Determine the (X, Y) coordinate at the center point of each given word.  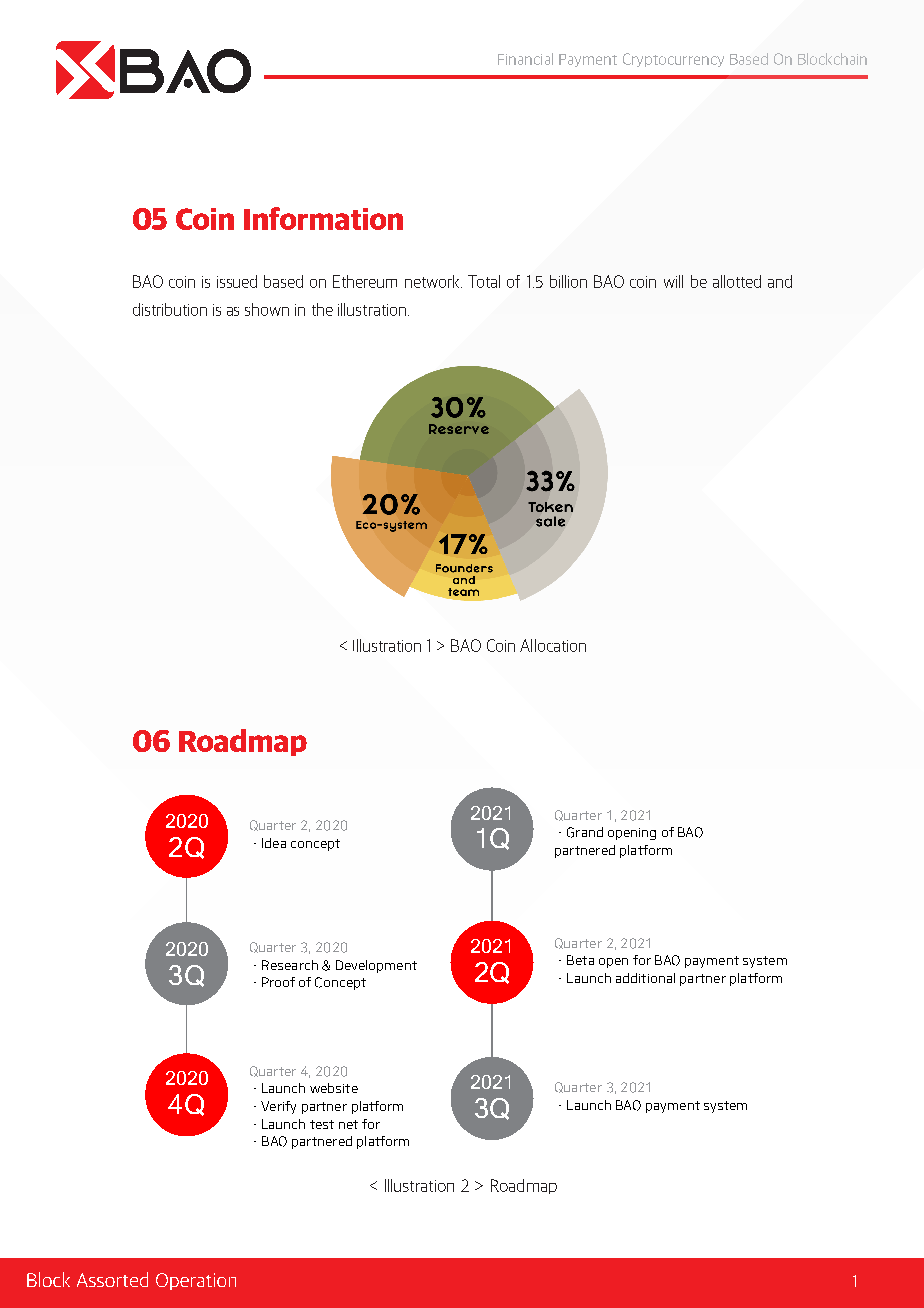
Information (323, 218)
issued (237, 281)
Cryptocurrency (673, 60)
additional (645, 978)
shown (267, 309)
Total (484, 281)
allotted (737, 281)
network (433, 281)
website (334, 1088)
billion (568, 281)
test (322, 1124)
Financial (525, 59)
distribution (170, 309)
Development (376, 966)
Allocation (553, 645)
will (673, 281)
